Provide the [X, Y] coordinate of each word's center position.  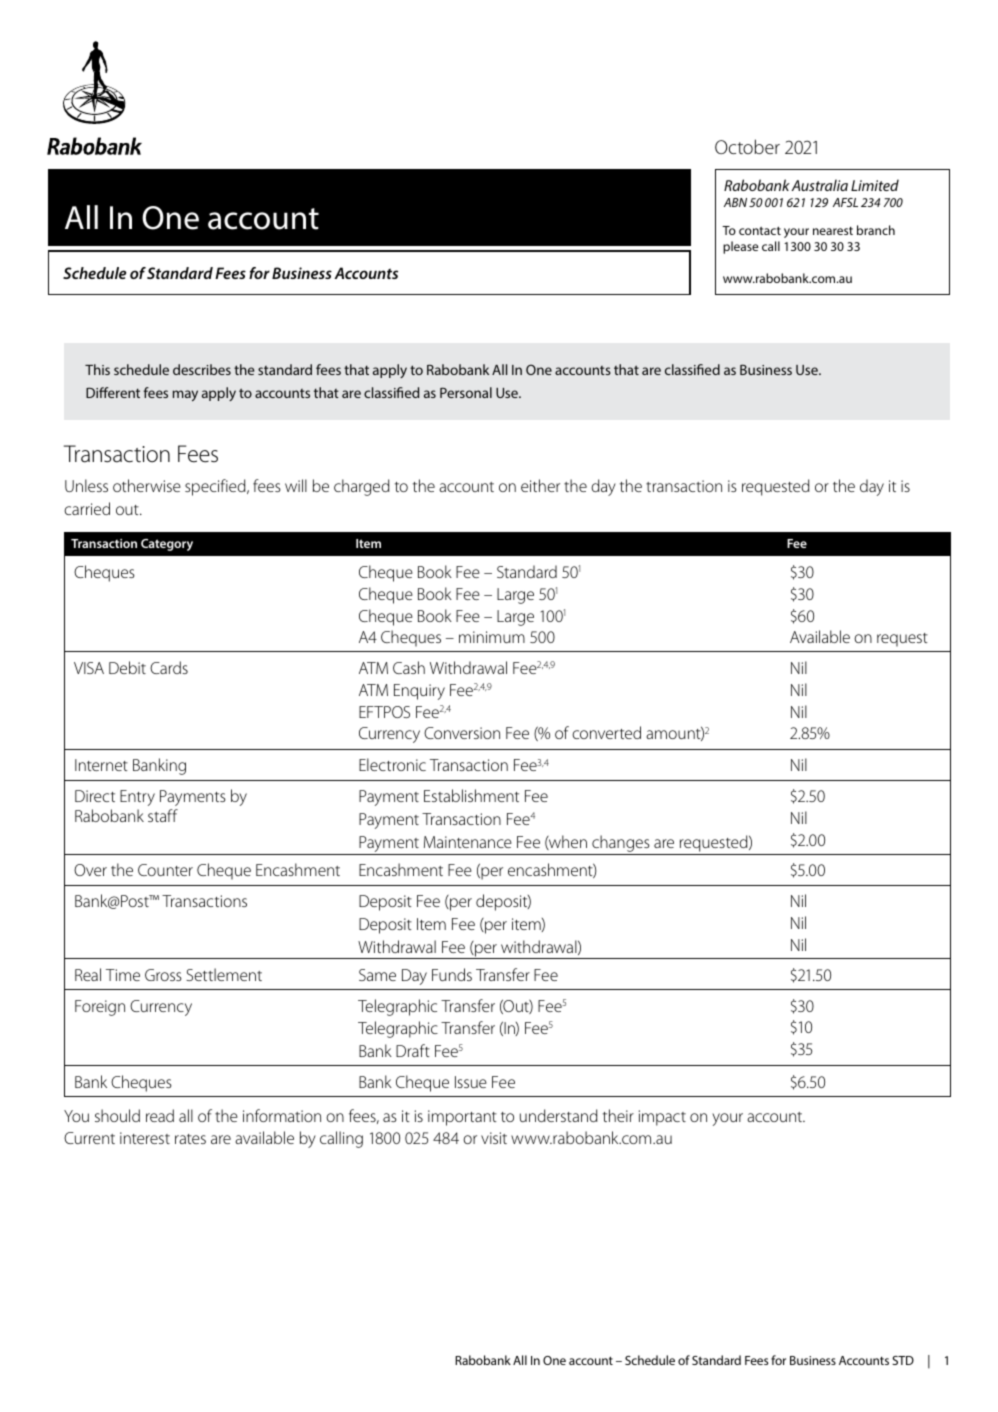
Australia [820, 185]
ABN [735, 202]
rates [190, 1139]
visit [494, 1138]
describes [202, 369]
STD [903, 1360]
